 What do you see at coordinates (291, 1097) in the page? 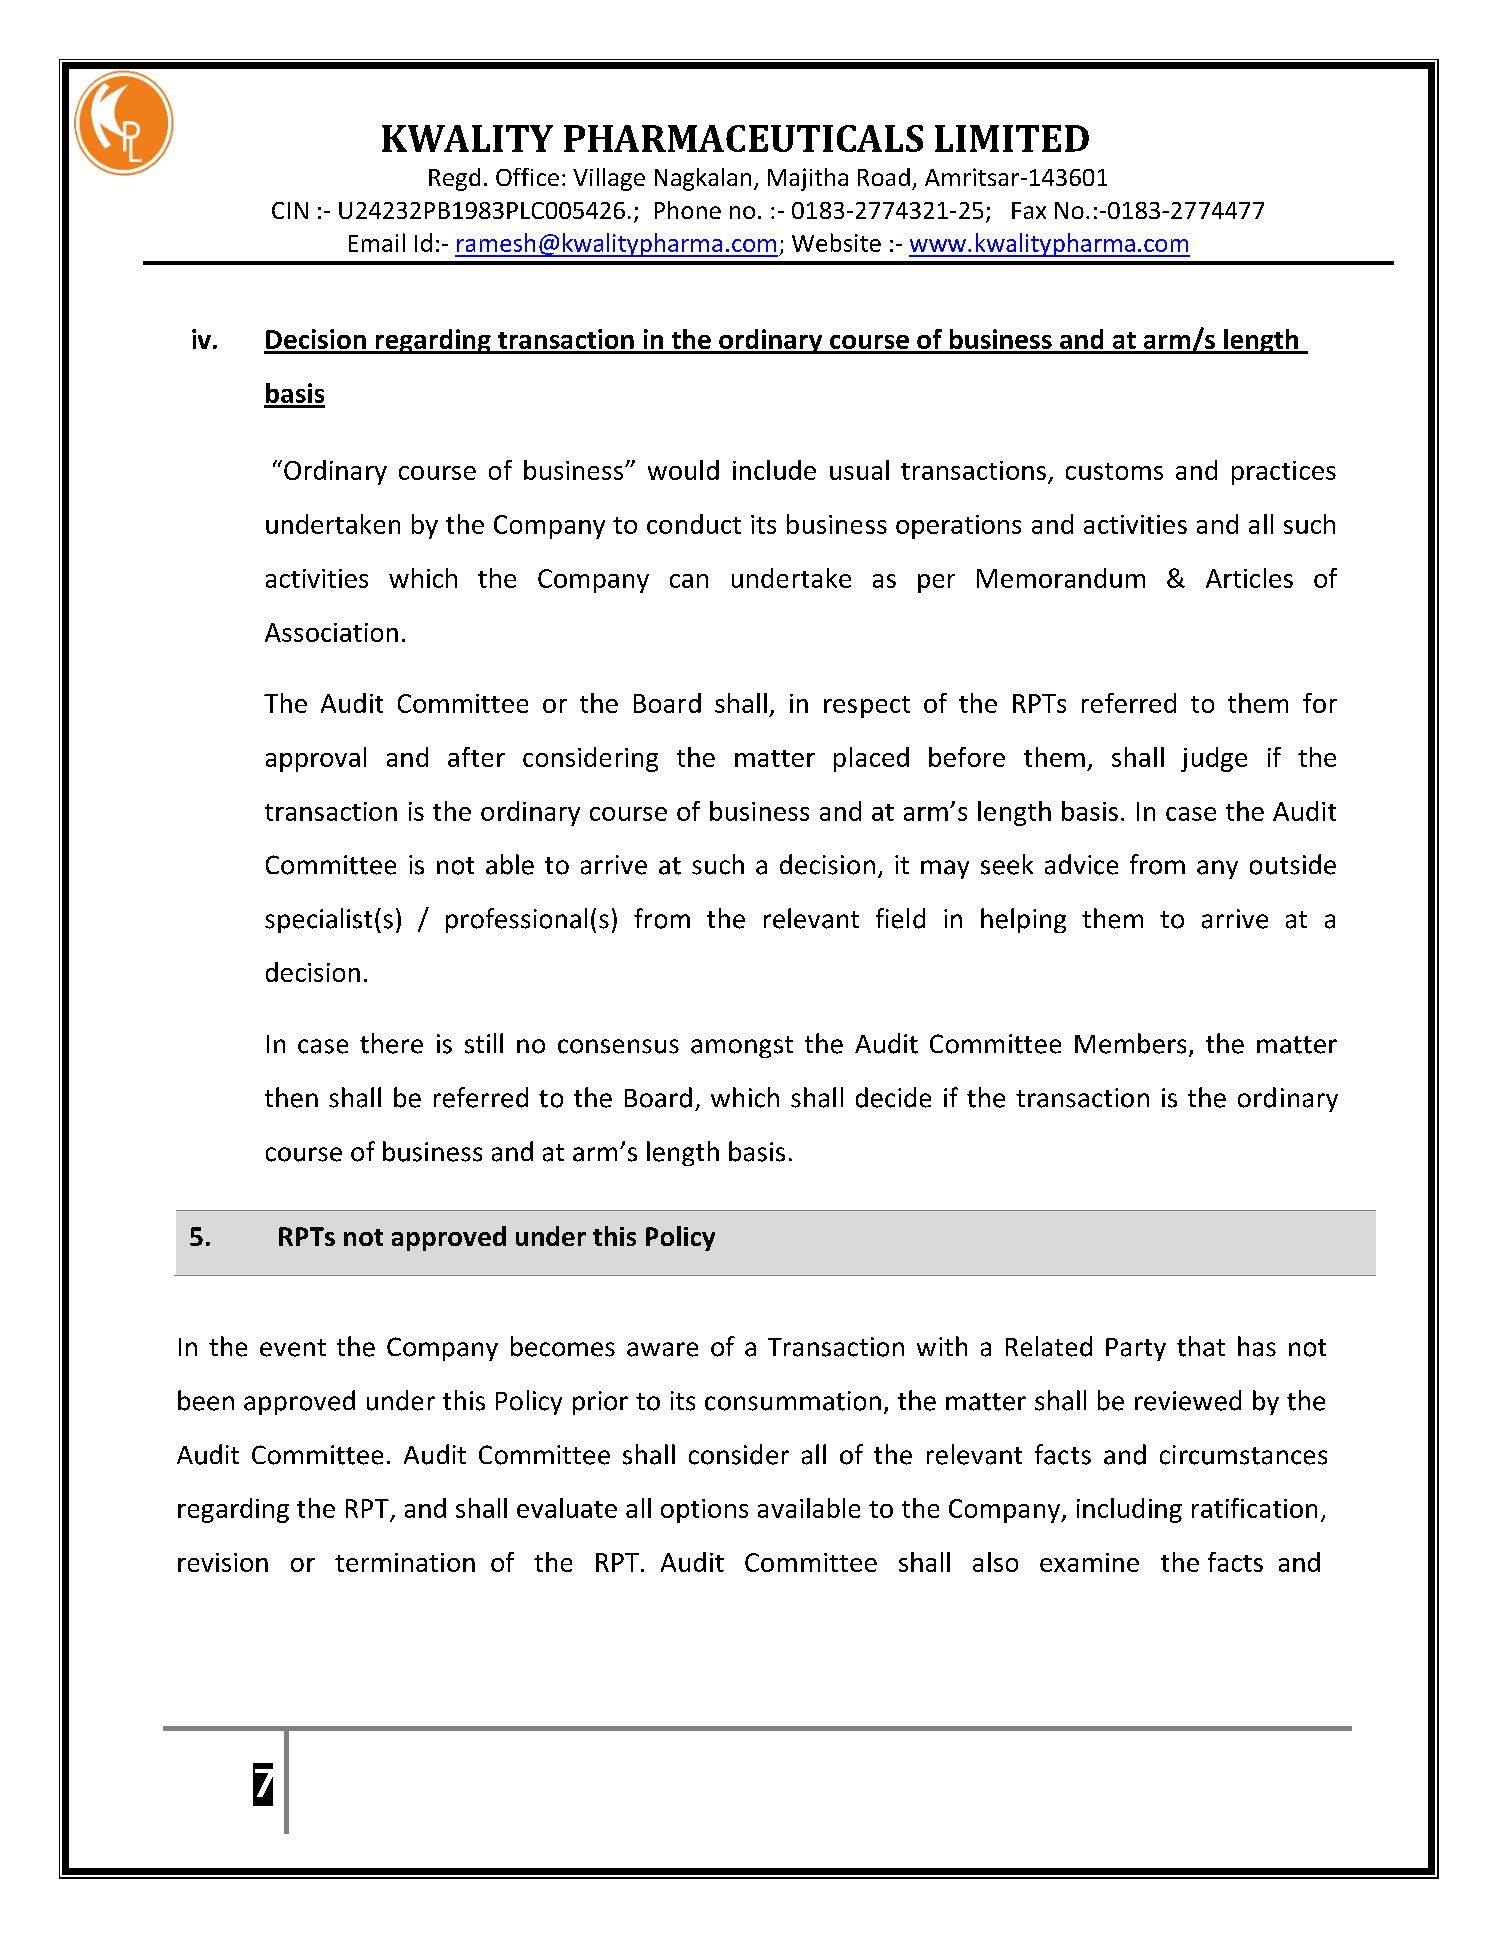
I see `then` at bounding box center [291, 1097].
